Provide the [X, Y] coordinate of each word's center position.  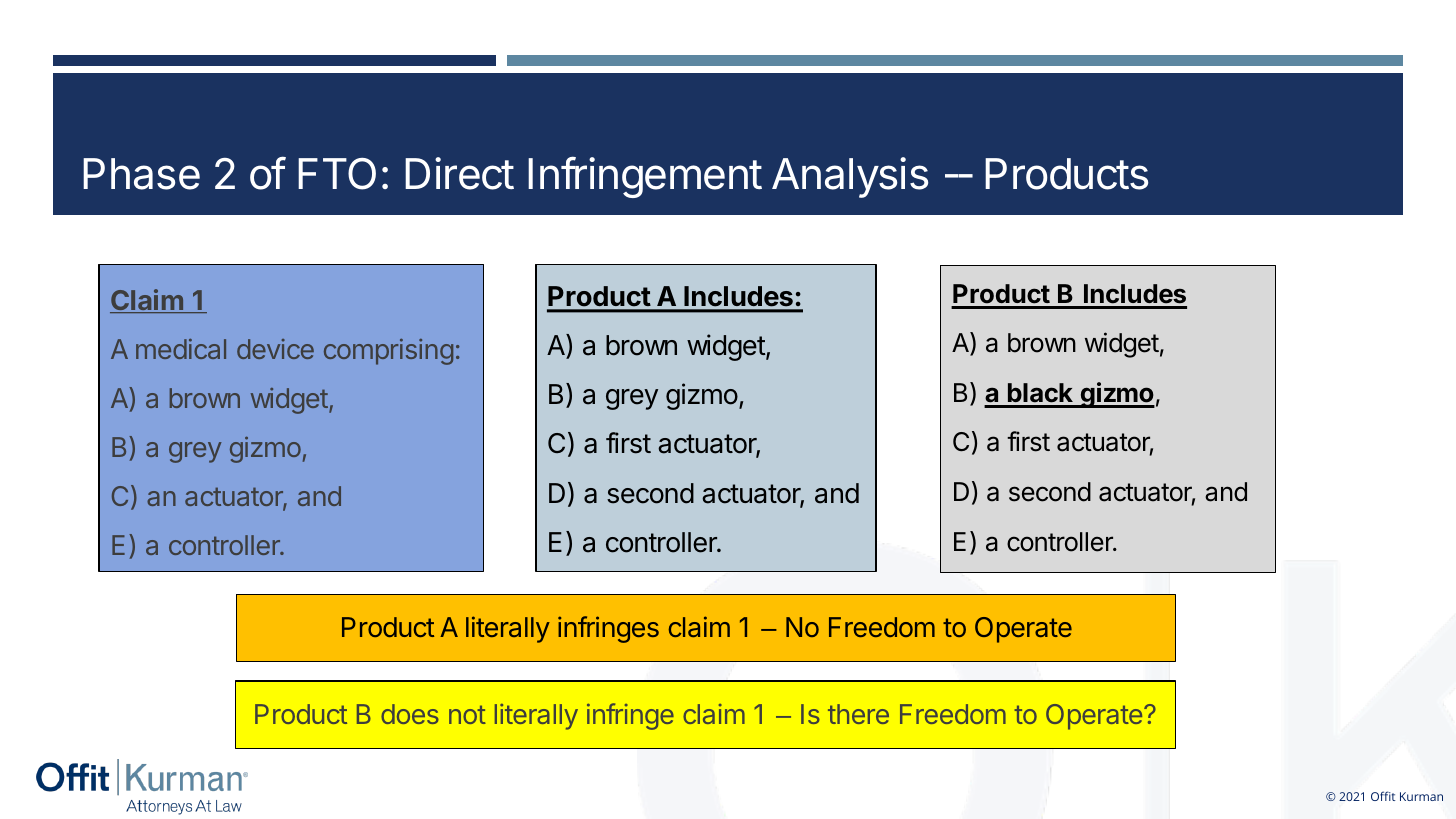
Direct [459, 173]
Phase [141, 174]
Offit [1383, 796]
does [410, 714]
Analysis [850, 177]
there [858, 714]
